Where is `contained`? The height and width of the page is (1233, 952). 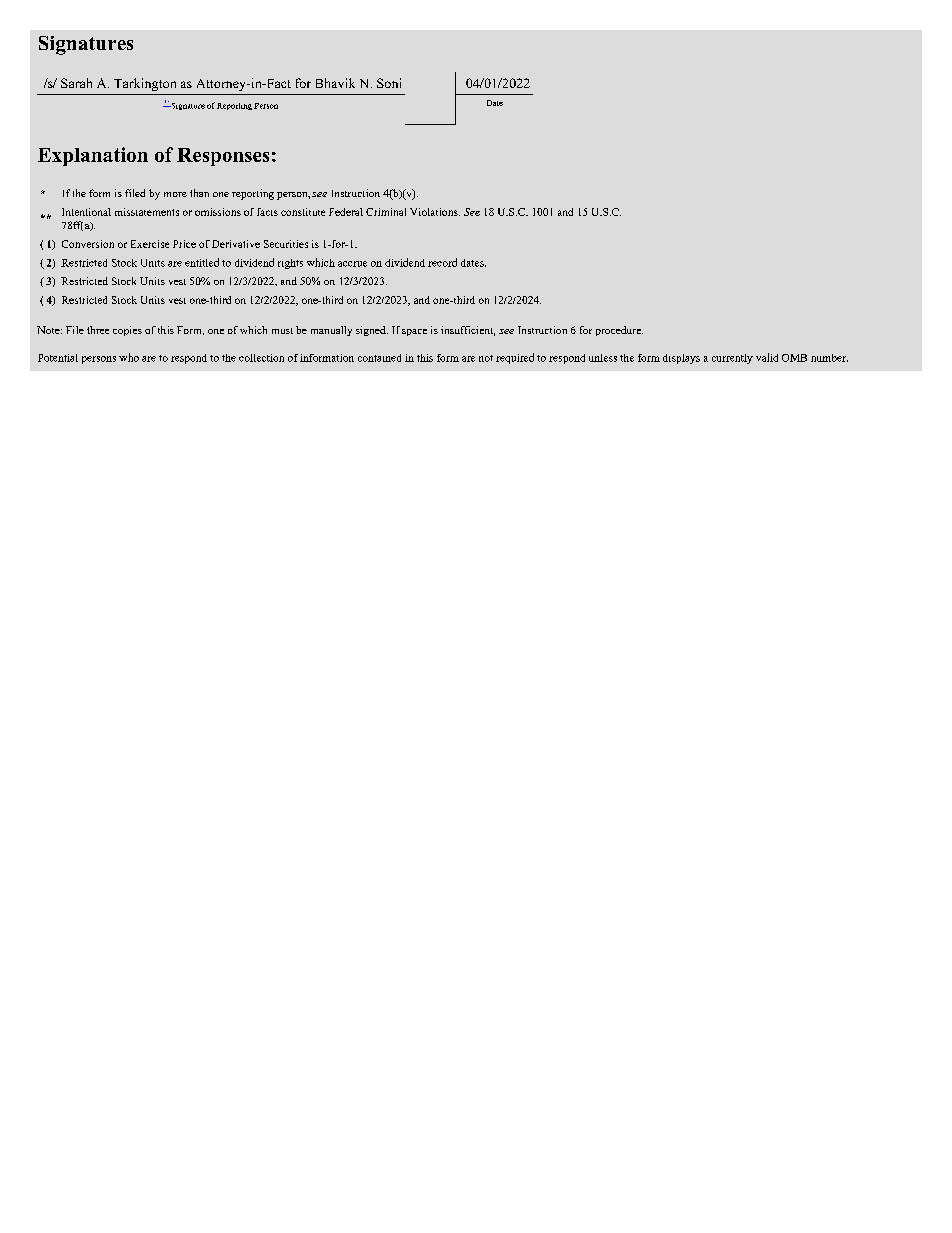
contained is located at coordinates (379, 358).
